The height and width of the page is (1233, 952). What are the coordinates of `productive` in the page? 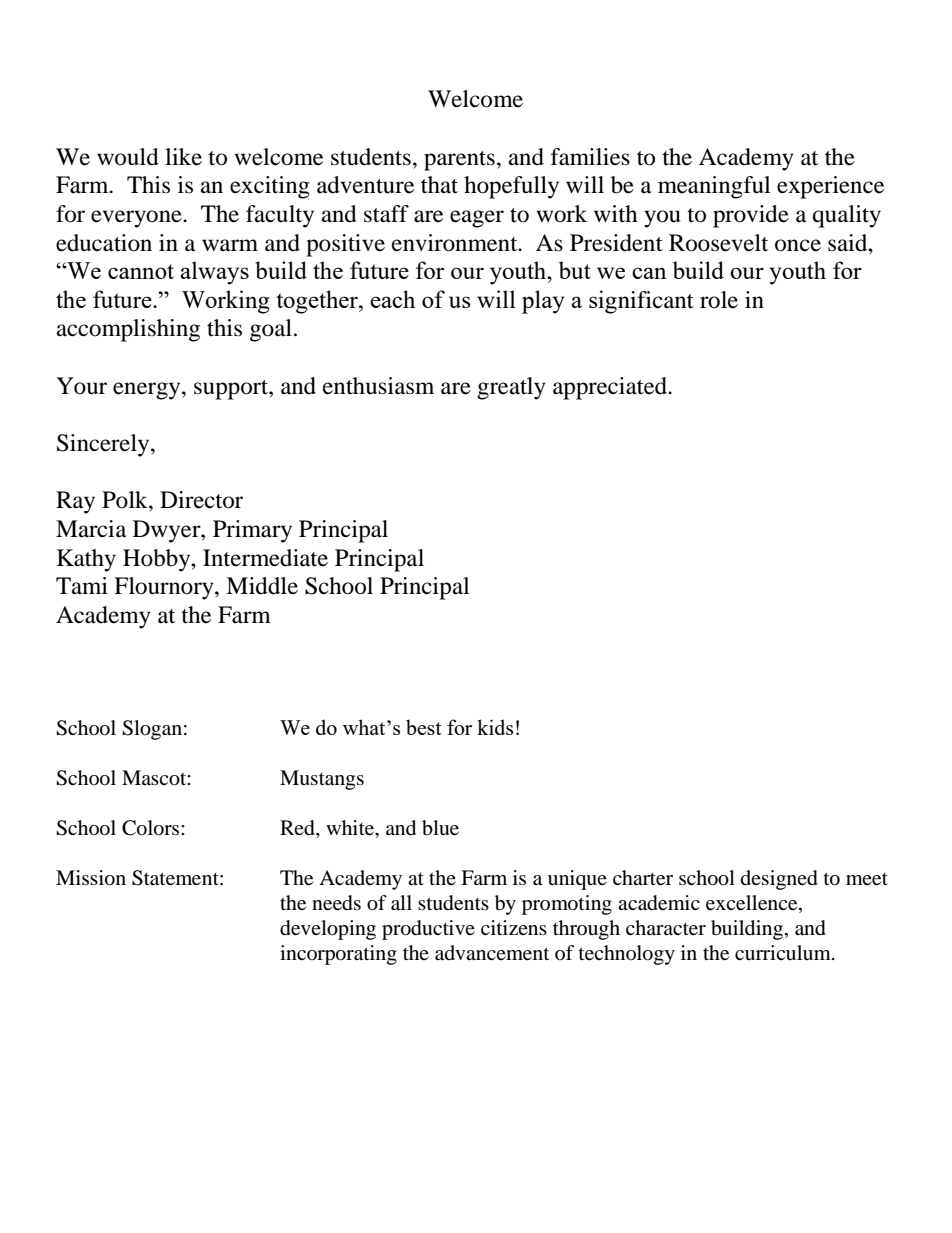 It's located at (428, 930).
